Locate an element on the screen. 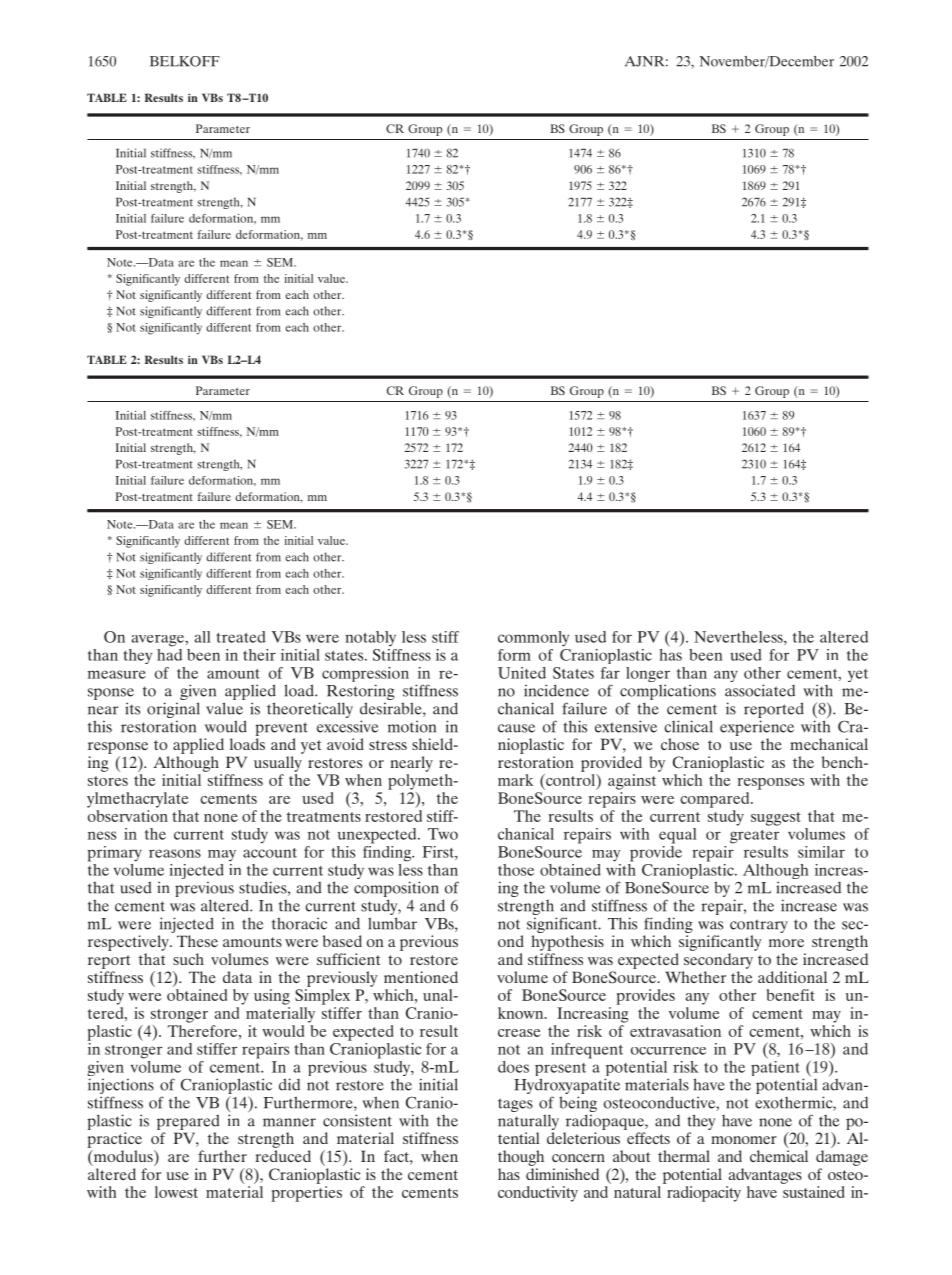  had is located at coordinates (169, 653).
